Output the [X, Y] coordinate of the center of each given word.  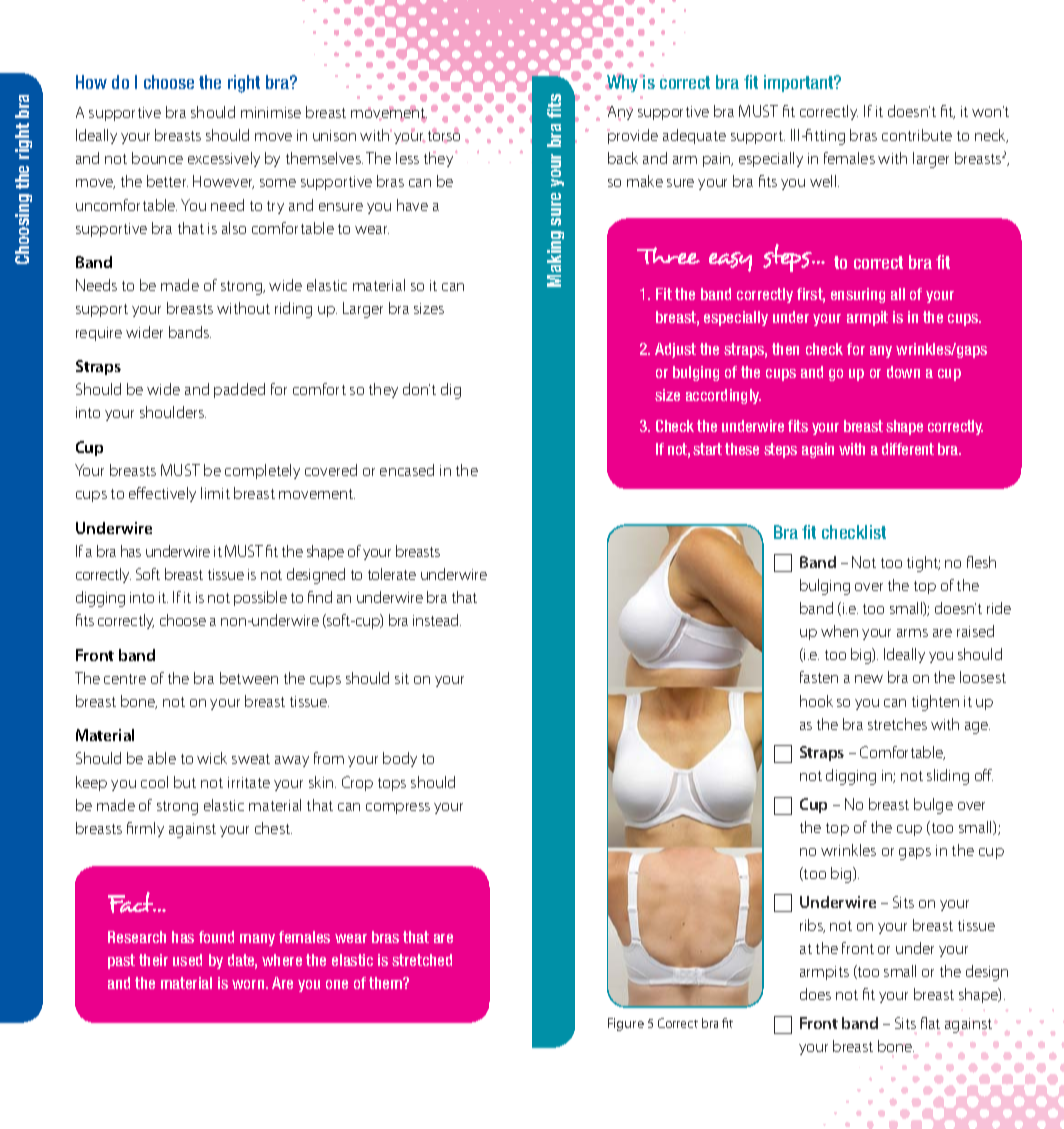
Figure [626, 1024]
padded [239, 390]
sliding [948, 777]
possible [260, 598]
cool [154, 782]
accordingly [723, 396]
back [623, 158]
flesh [981, 562]
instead [437, 620]
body [400, 759]
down [903, 372]
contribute [917, 135]
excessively [224, 159]
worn [249, 984]
